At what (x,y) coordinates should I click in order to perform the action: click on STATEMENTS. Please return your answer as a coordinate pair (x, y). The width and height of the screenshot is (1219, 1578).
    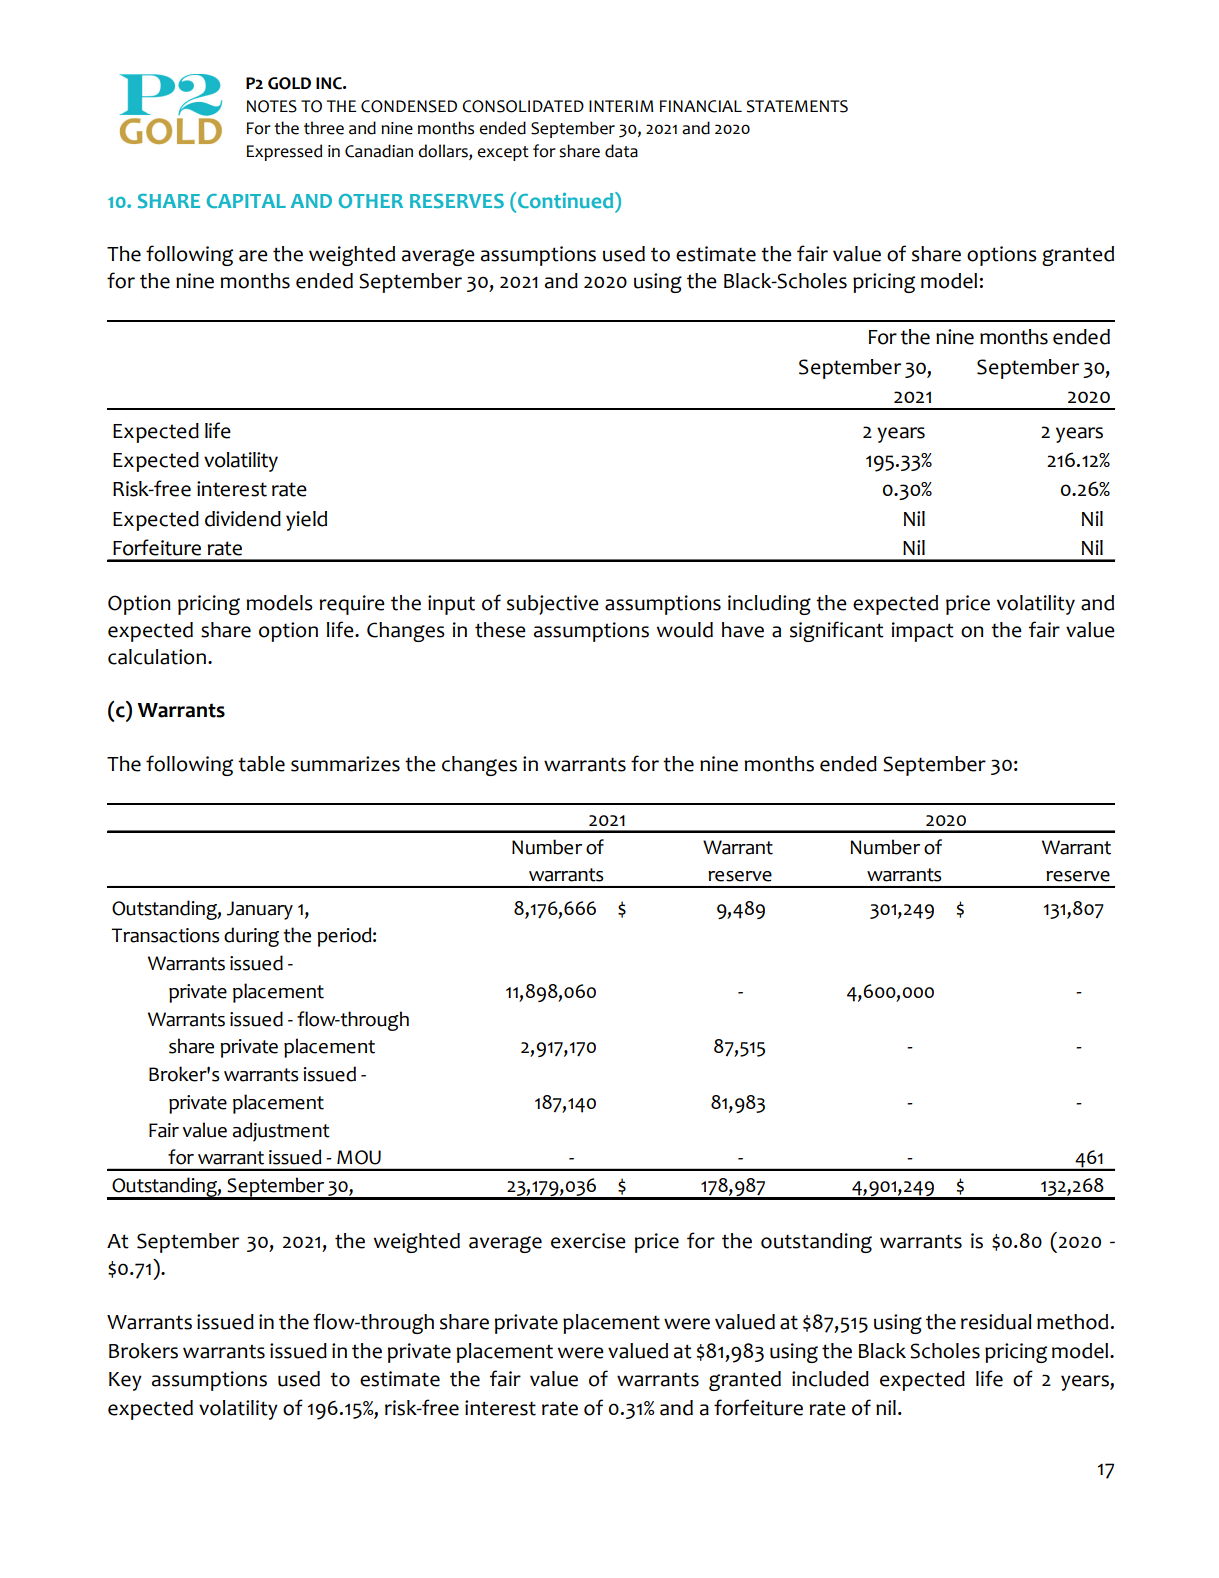
    Looking at the image, I should click on (797, 106).
